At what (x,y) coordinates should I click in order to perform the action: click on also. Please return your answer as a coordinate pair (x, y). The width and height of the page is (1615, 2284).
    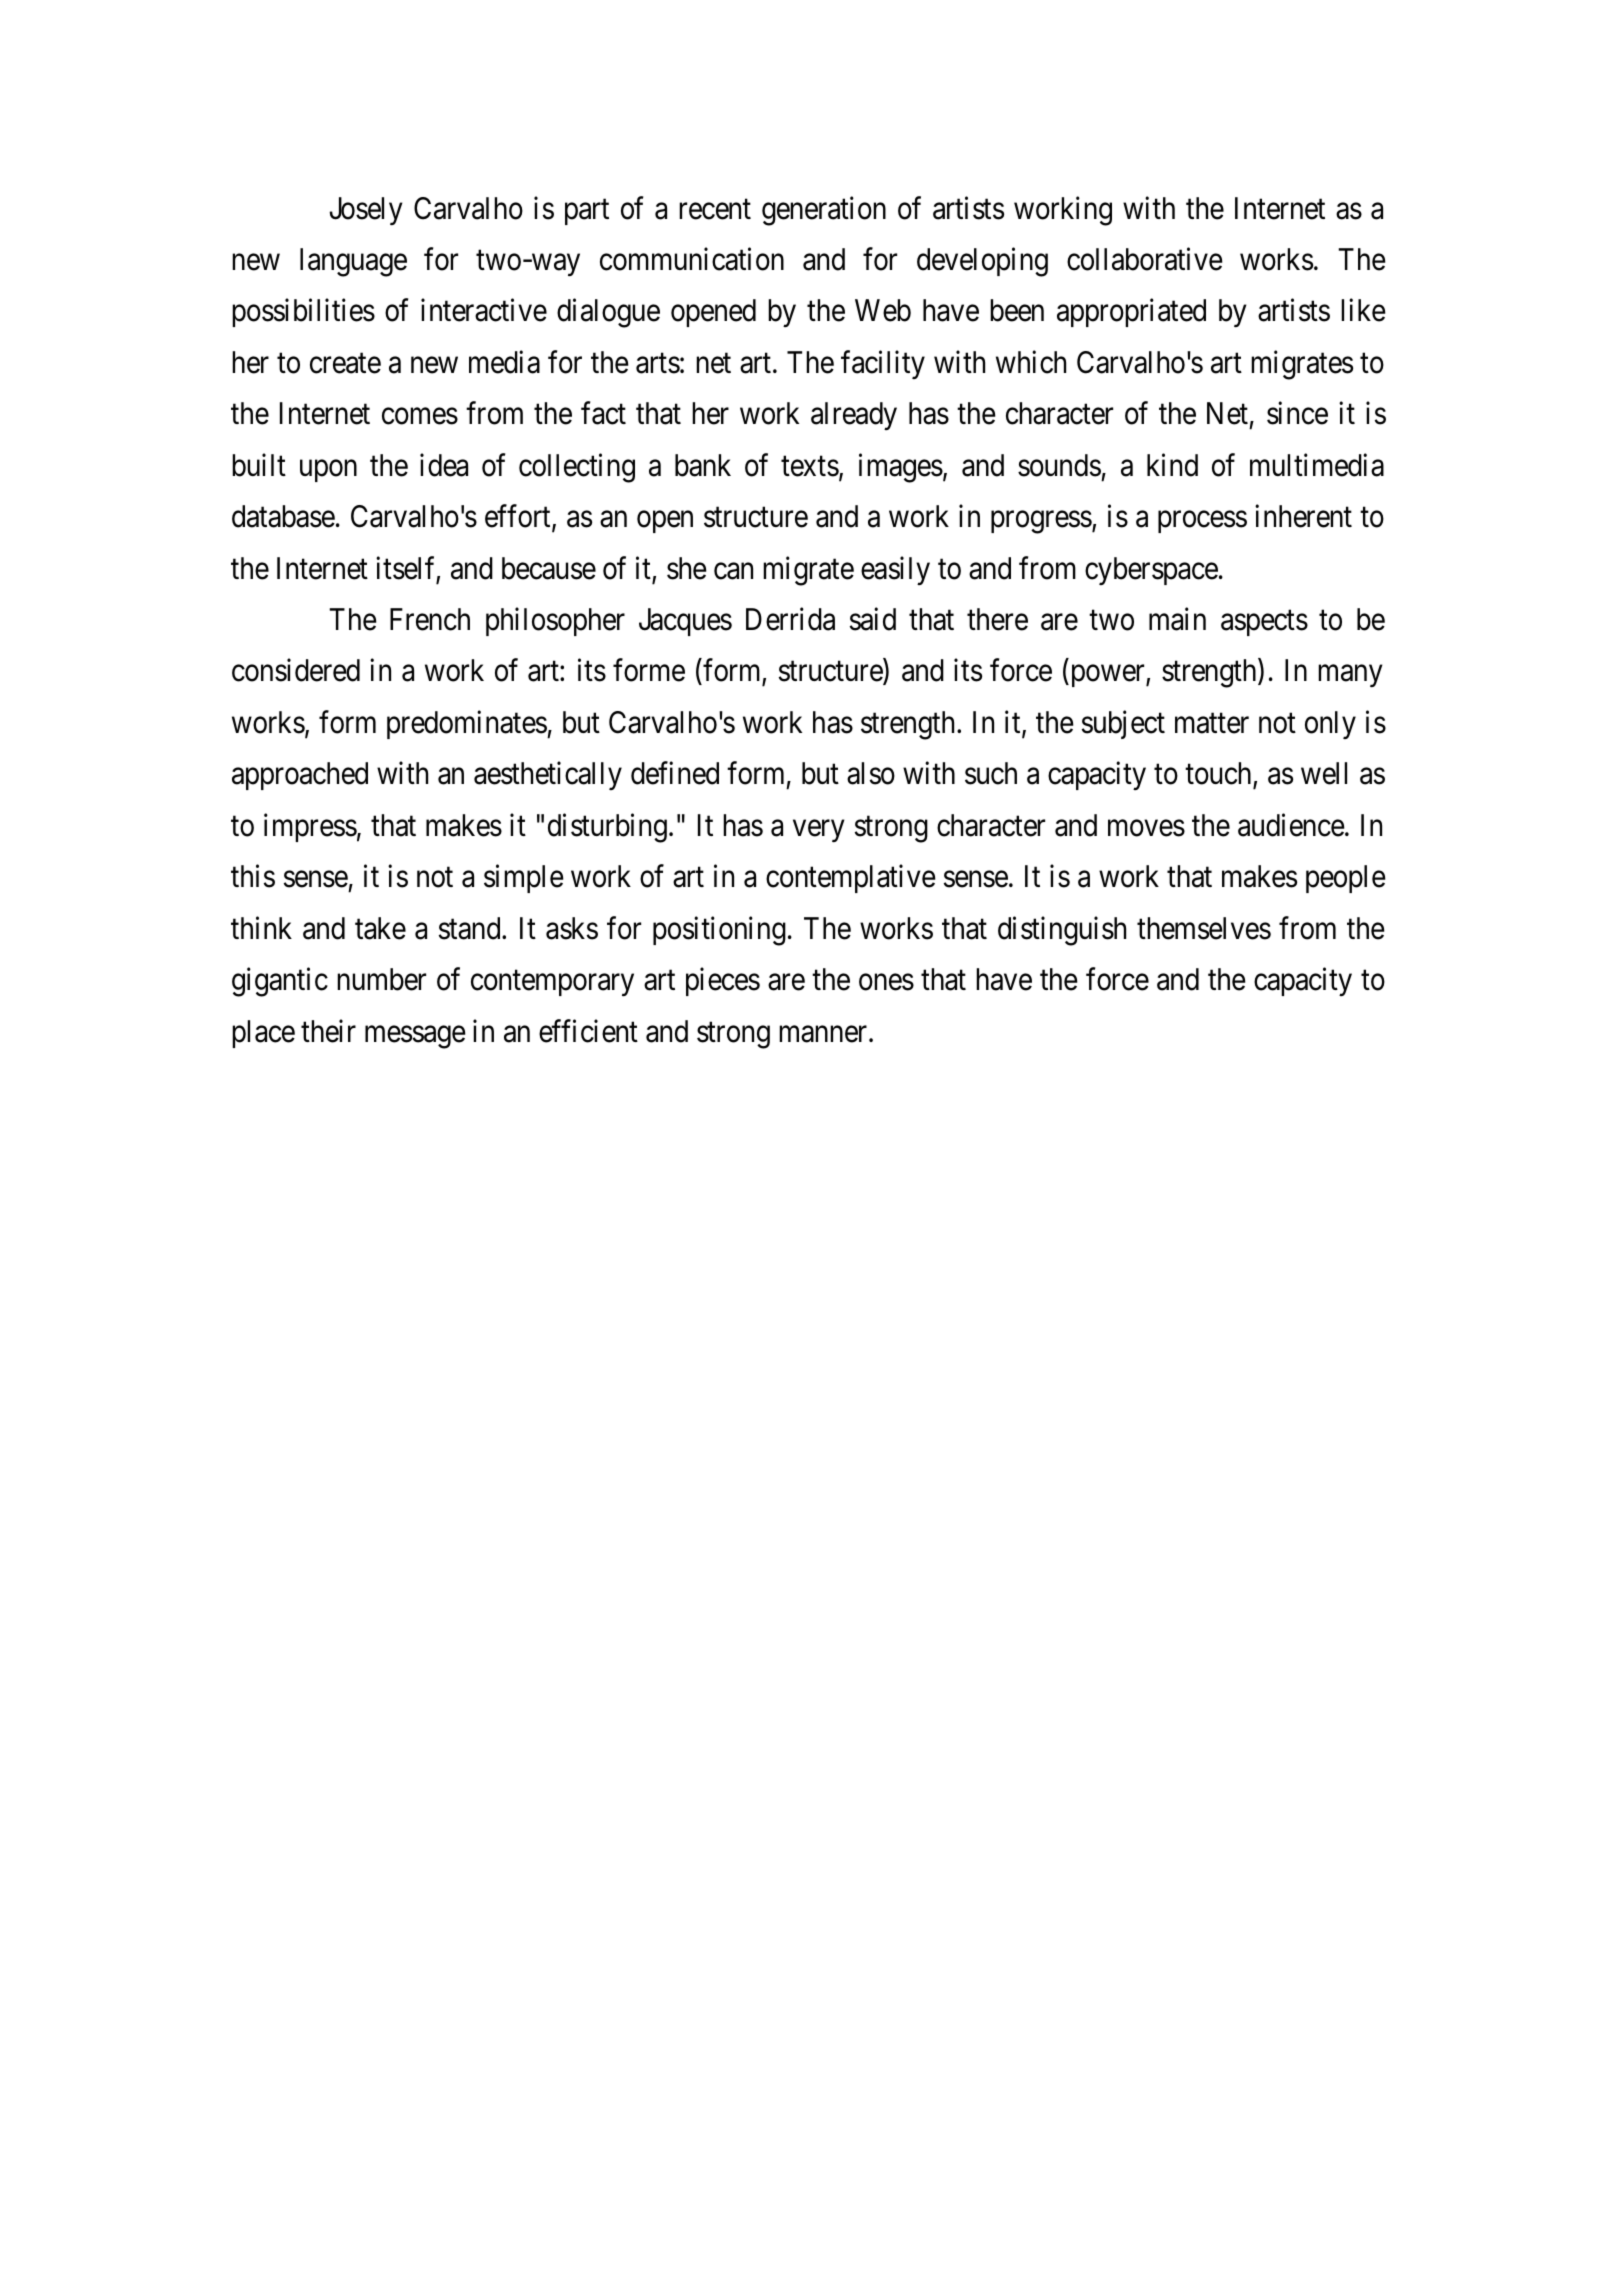
    Looking at the image, I should click on (871, 773).
